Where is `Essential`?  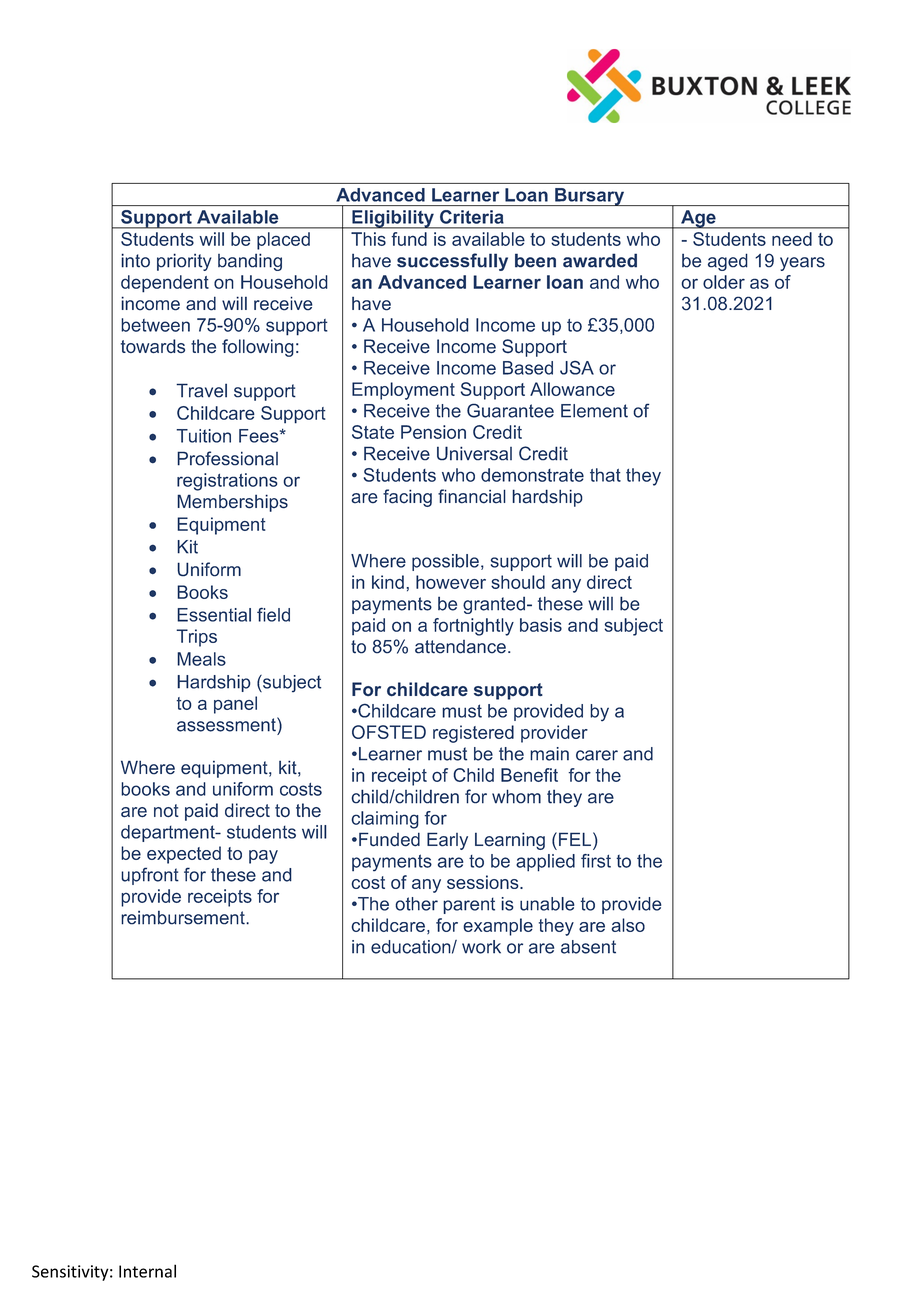 Essential is located at coordinates (214, 615).
